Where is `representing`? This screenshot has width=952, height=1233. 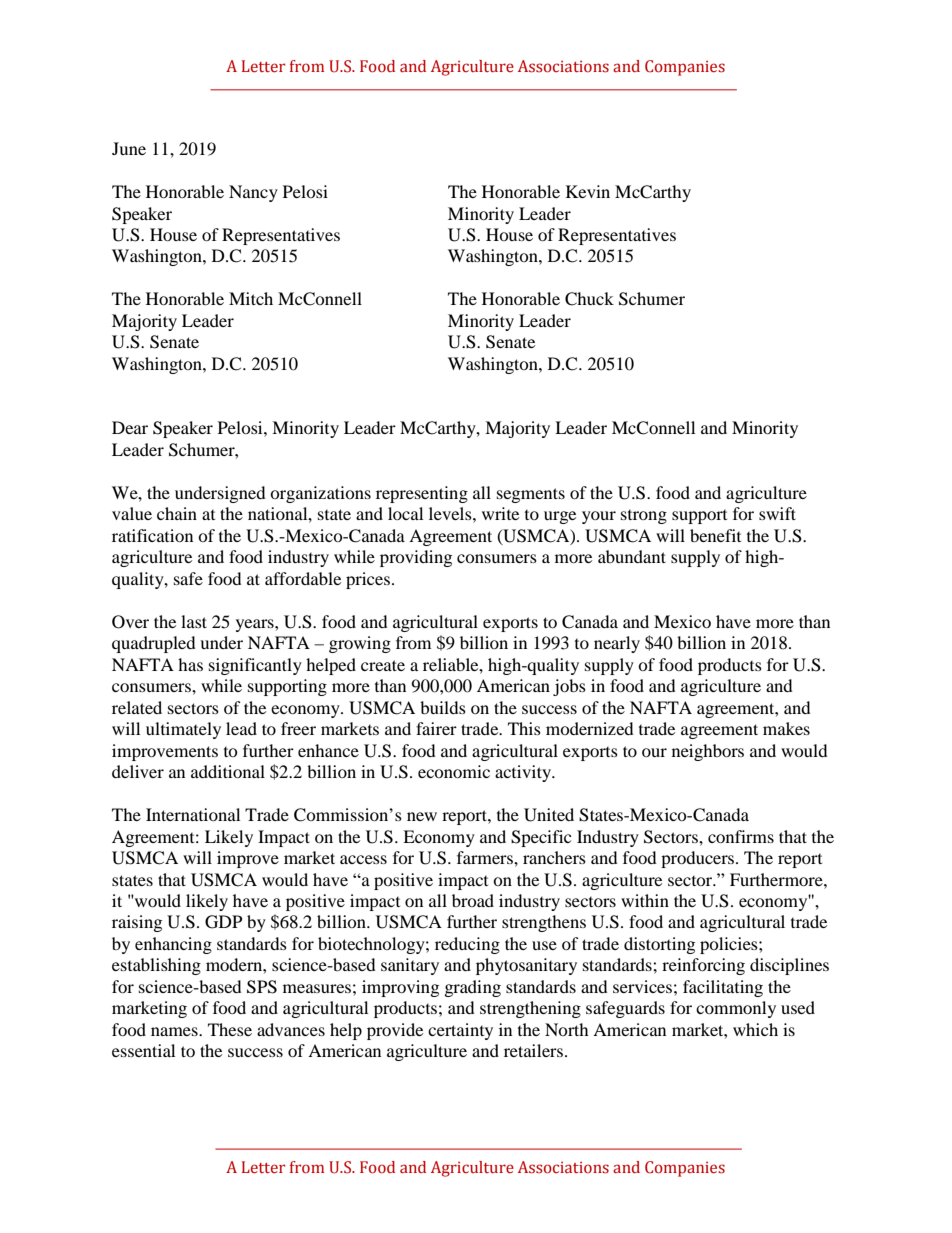 representing is located at coordinates (422, 494).
